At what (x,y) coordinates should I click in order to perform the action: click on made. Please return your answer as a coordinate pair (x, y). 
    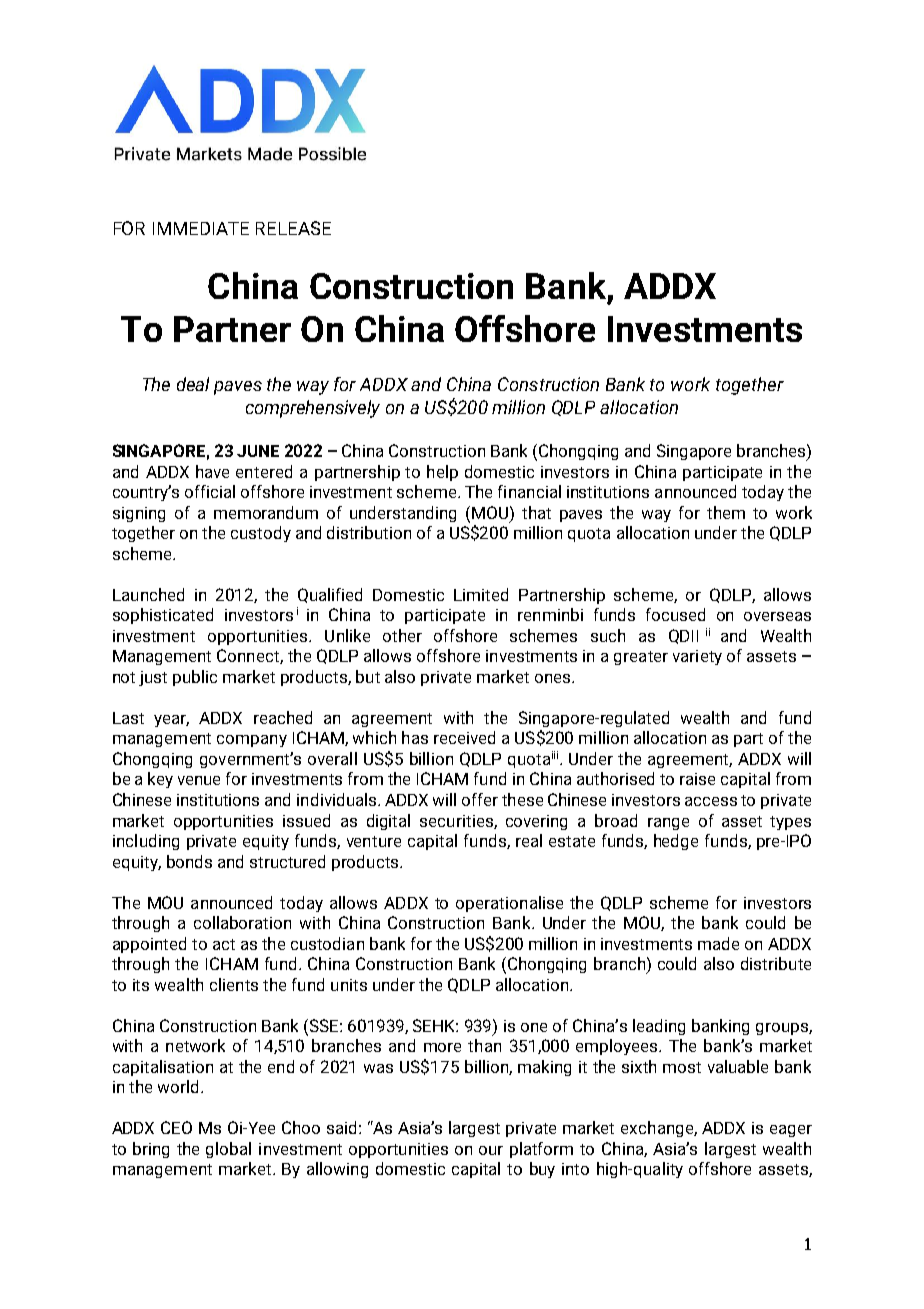
    Looking at the image, I should click on (718, 943).
